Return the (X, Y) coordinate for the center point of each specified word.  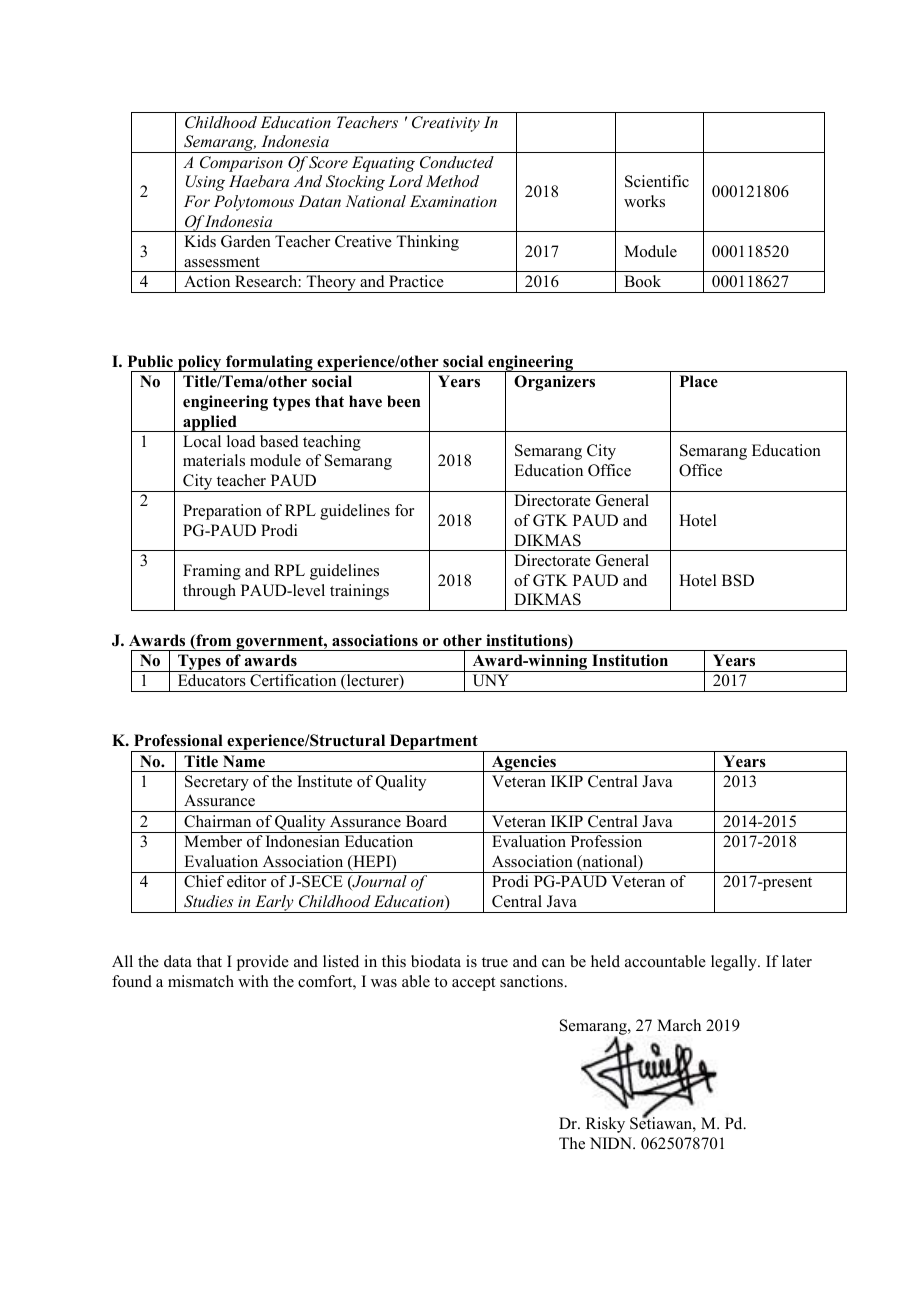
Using (205, 183)
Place (699, 381)
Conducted (457, 162)
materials (214, 460)
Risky (605, 1125)
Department (433, 743)
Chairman (217, 821)
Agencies (524, 763)
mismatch (201, 981)
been (403, 401)
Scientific (657, 181)
